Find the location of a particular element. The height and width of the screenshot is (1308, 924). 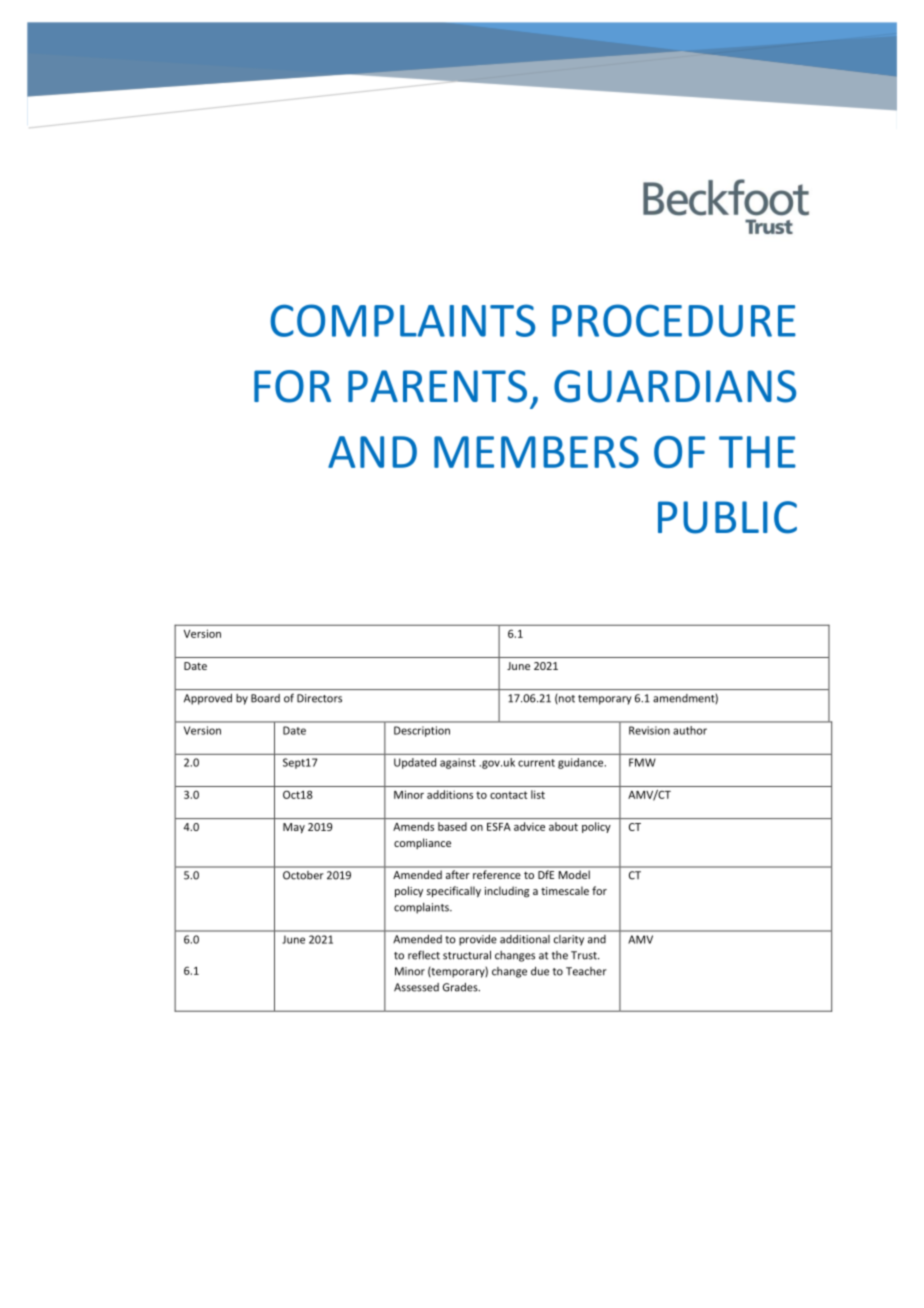

Directors is located at coordinates (319, 698).
